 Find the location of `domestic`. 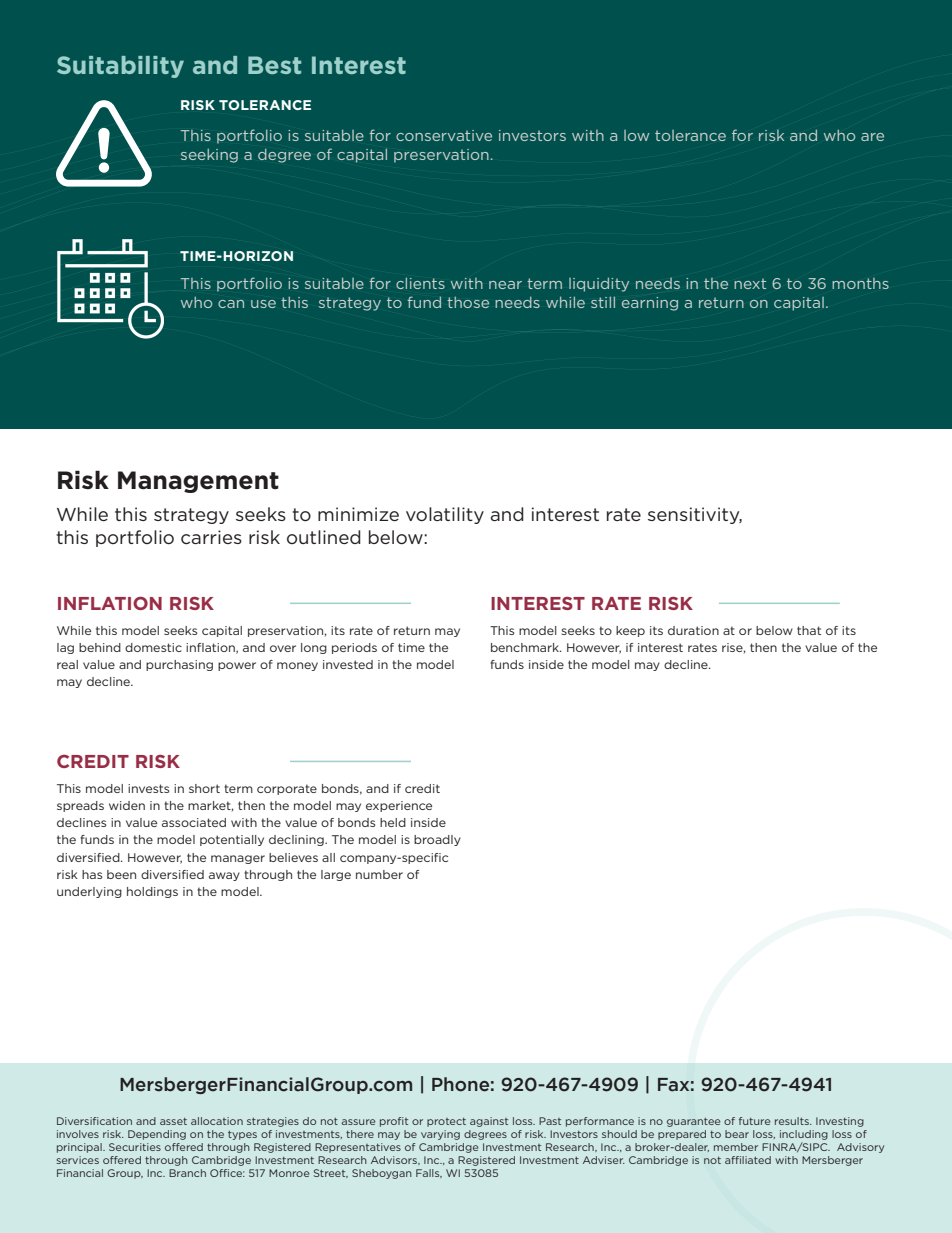

domestic is located at coordinates (153, 647).
